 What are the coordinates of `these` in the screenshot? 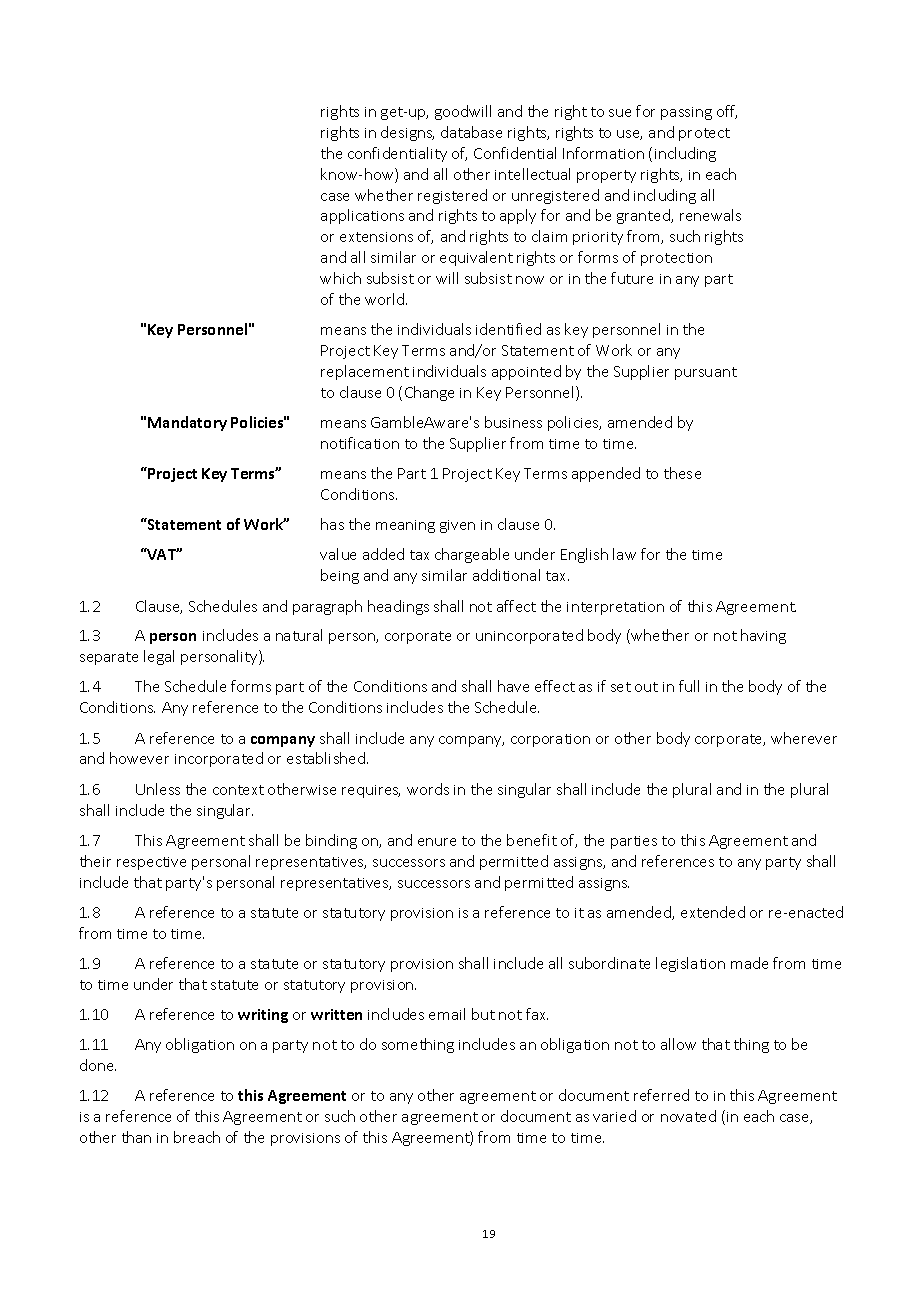 It's located at (682, 473).
